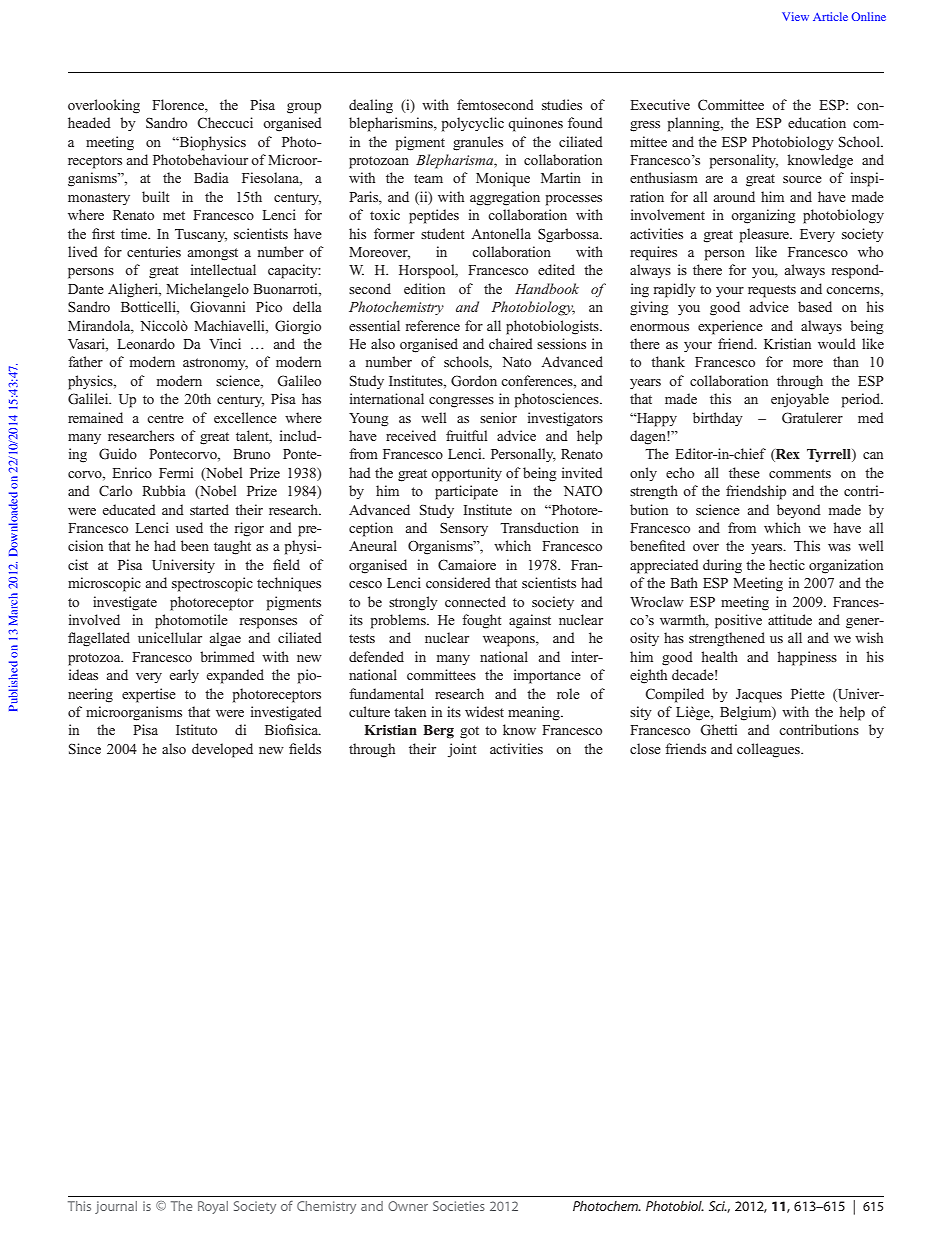 The width and height of the page is (952, 1247). What do you see at coordinates (89, 122) in the page?
I see `headed` at bounding box center [89, 122].
